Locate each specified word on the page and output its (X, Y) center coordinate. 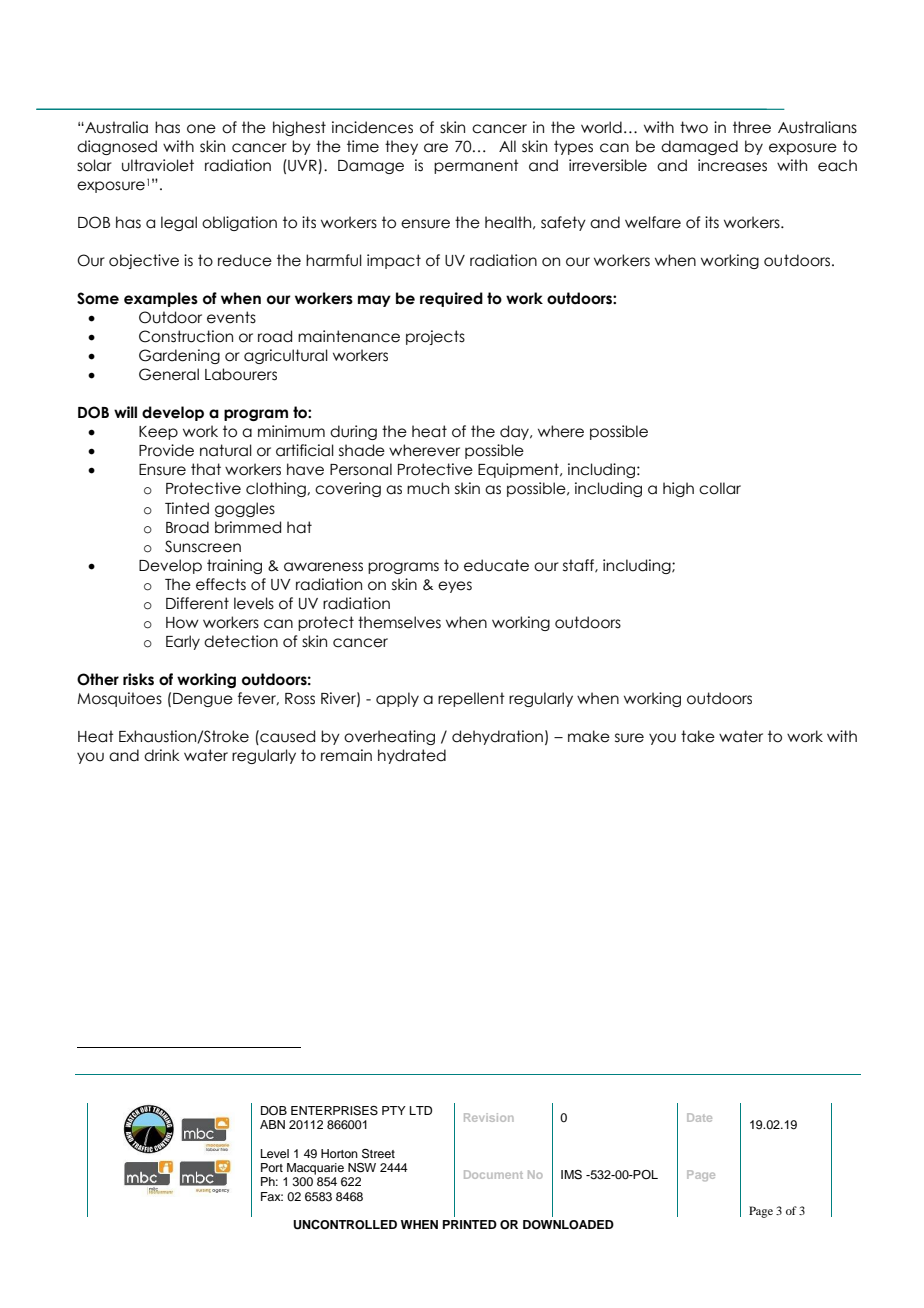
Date (699, 1117)
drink (161, 755)
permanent (476, 166)
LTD (421, 1110)
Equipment (519, 470)
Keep (158, 433)
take (698, 736)
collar (720, 488)
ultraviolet (158, 165)
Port (272, 1167)
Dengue (203, 700)
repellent (471, 699)
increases (732, 165)
